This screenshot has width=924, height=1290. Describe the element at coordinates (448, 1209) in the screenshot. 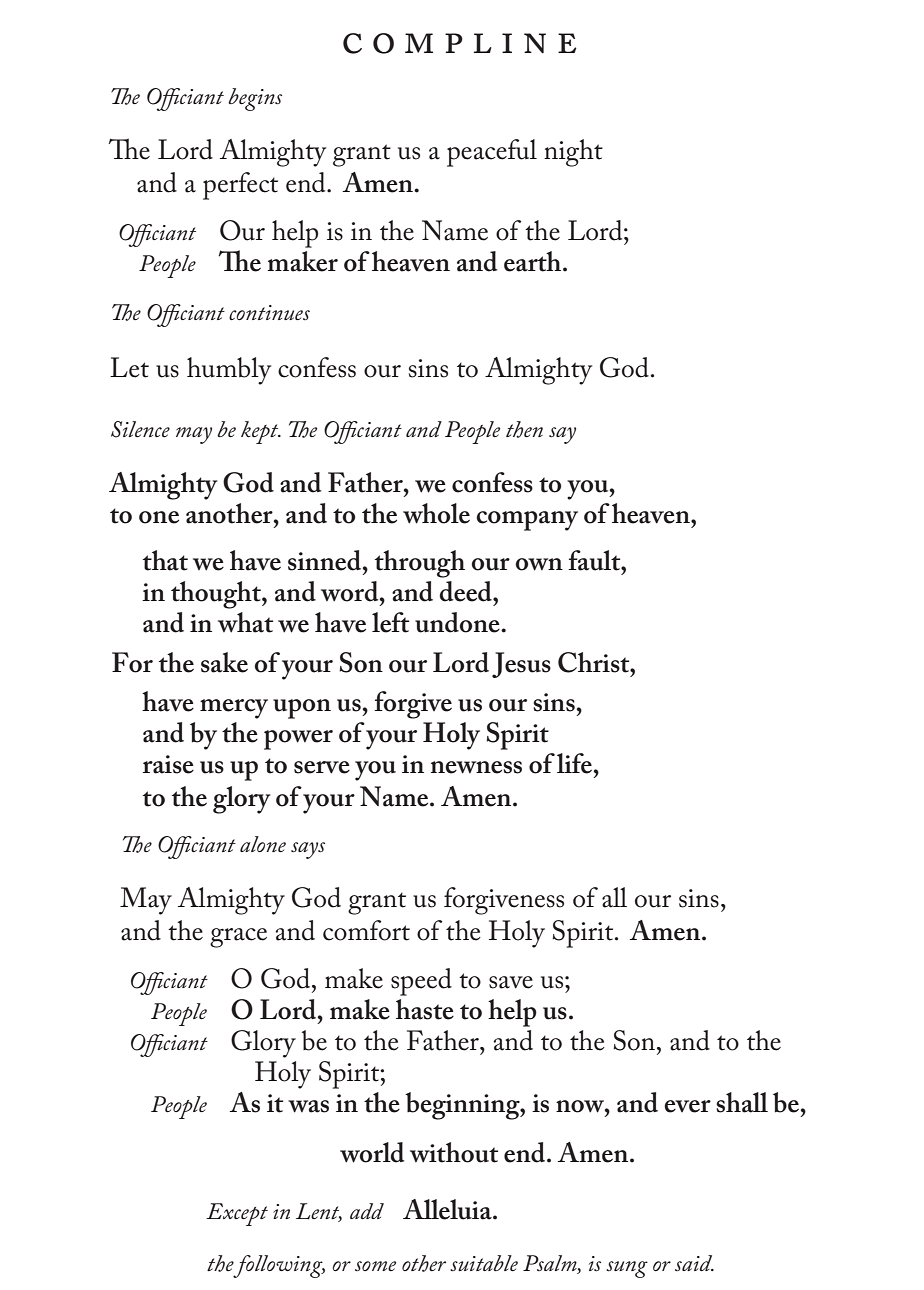

I see `Alleluia` at that location.
